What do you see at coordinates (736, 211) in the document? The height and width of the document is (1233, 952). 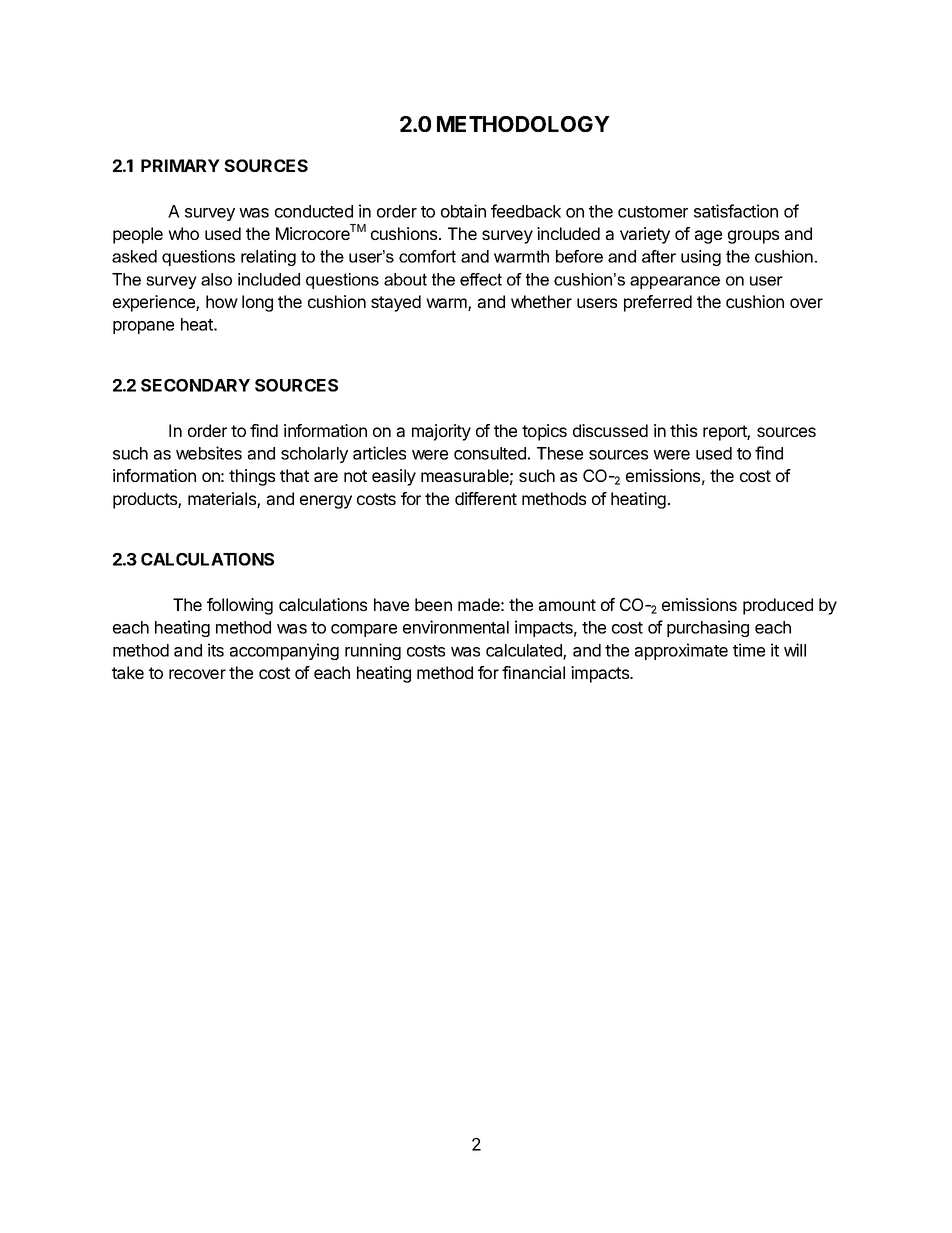 I see `satisfaction` at bounding box center [736, 211].
